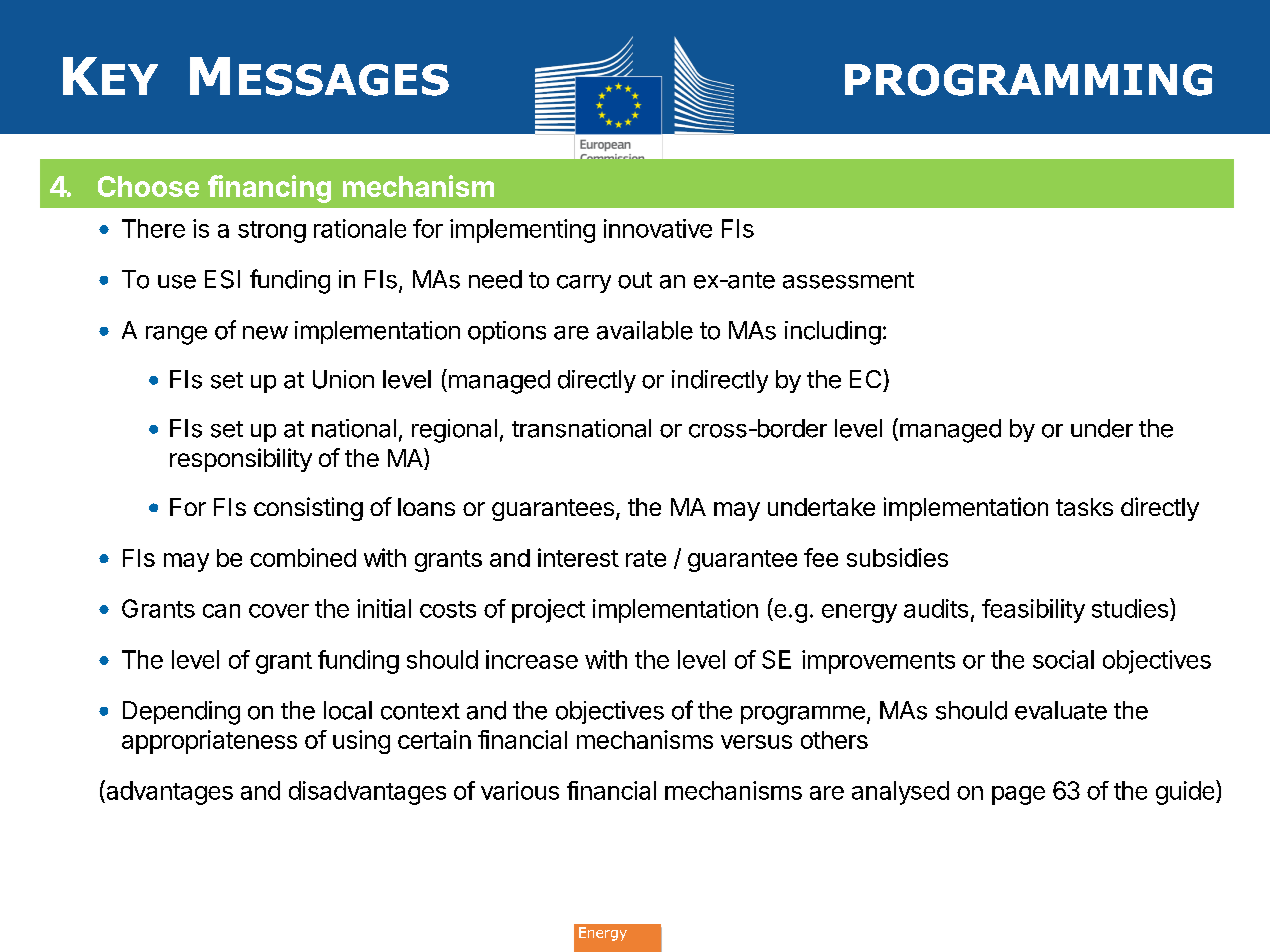  What do you see at coordinates (269, 189) in the page?
I see `financing` at bounding box center [269, 189].
